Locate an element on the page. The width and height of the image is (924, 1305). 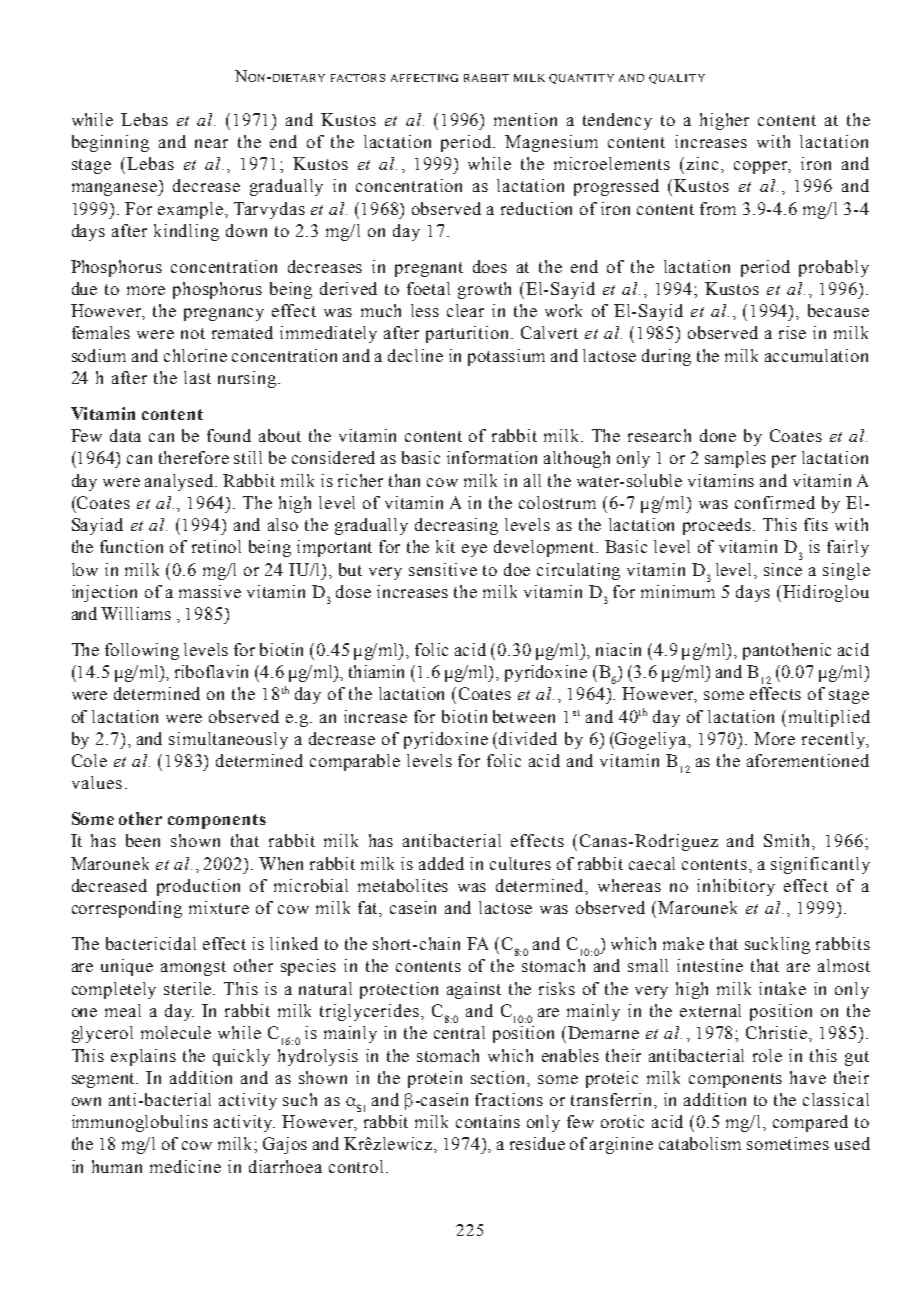
AFFECTING is located at coordinates (424, 78).
